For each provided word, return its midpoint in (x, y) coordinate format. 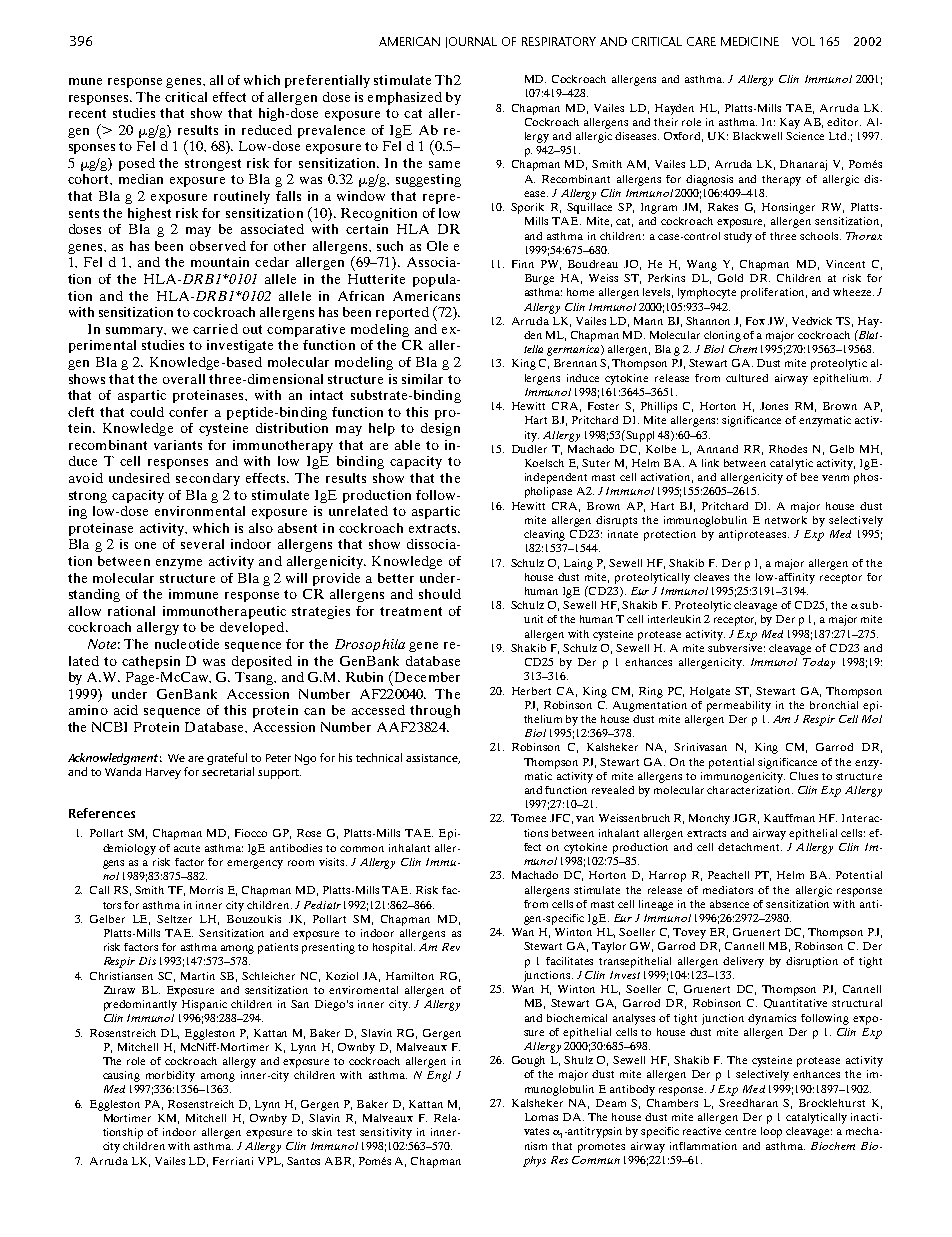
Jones (774, 406)
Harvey (163, 773)
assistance (433, 759)
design (440, 429)
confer (188, 412)
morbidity (170, 1076)
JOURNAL (471, 42)
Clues (804, 776)
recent (87, 113)
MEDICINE (750, 41)
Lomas (541, 1117)
